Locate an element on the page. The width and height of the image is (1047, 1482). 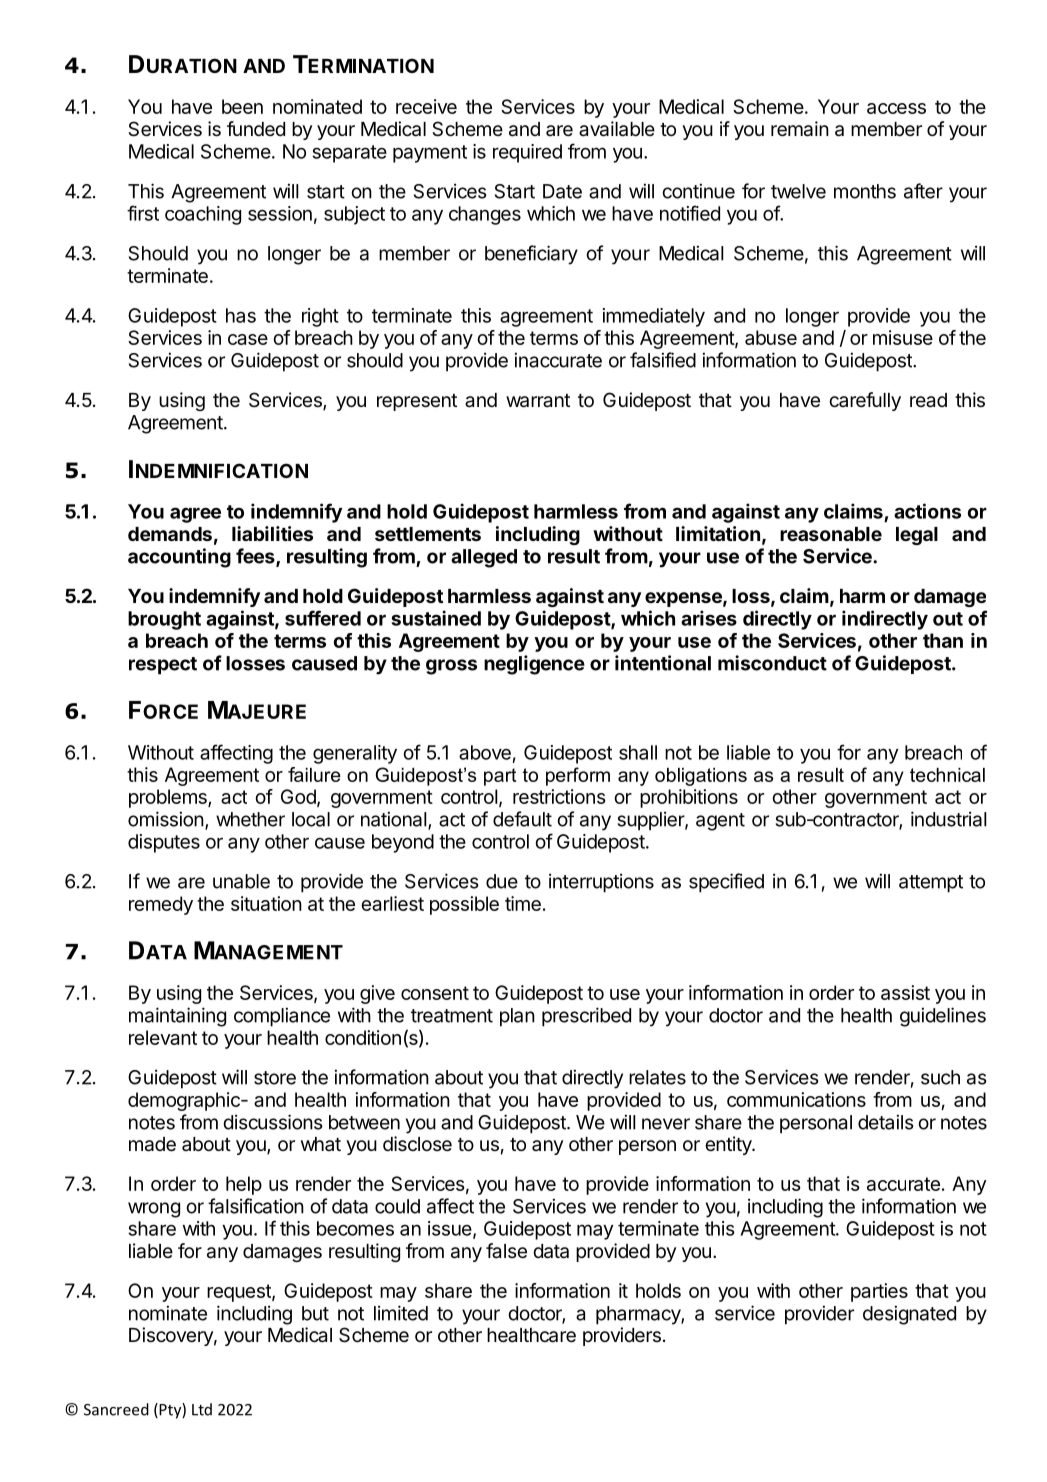
communications is located at coordinates (796, 1099).
